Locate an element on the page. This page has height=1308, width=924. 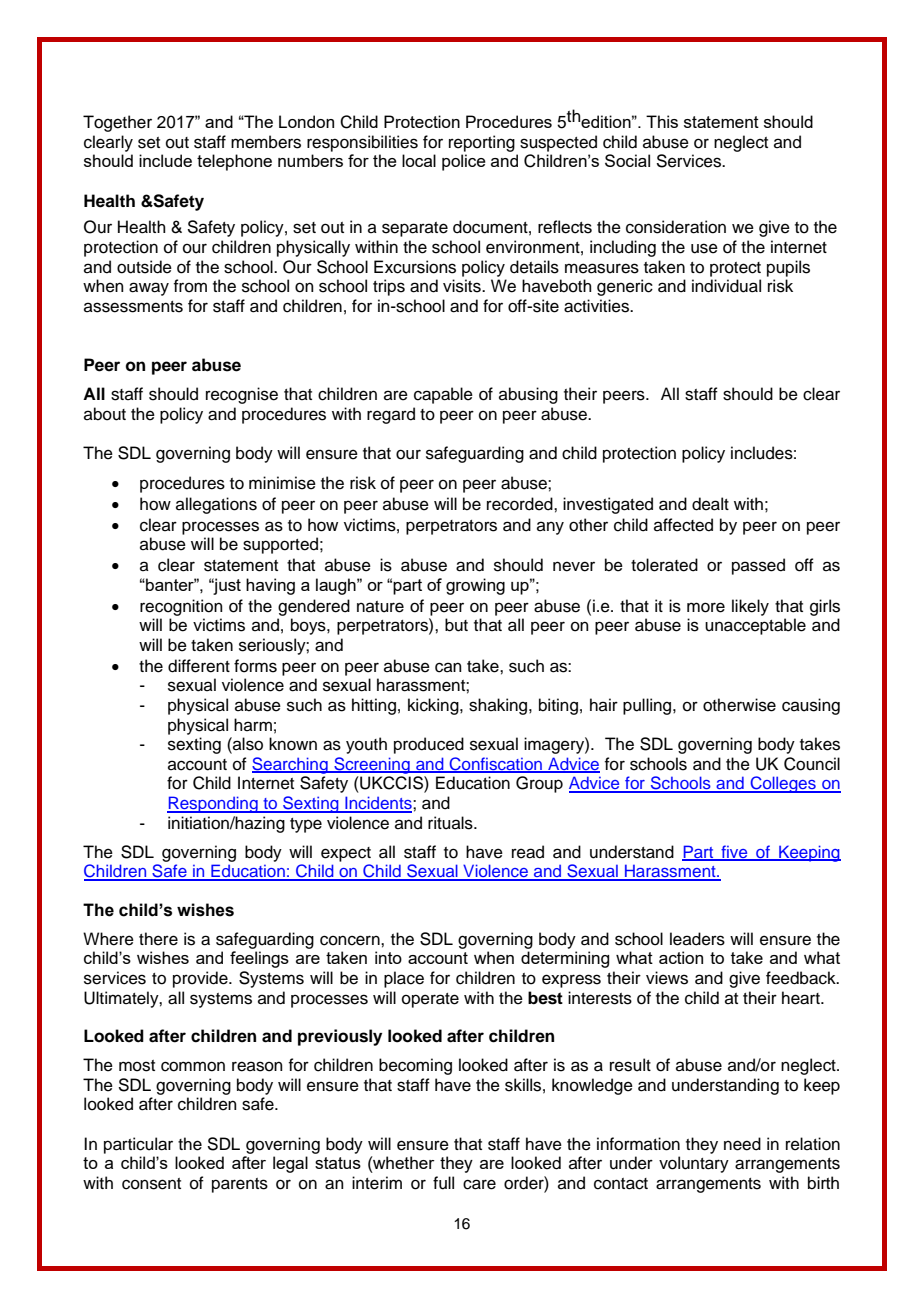
Responding is located at coordinates (213, 804).
